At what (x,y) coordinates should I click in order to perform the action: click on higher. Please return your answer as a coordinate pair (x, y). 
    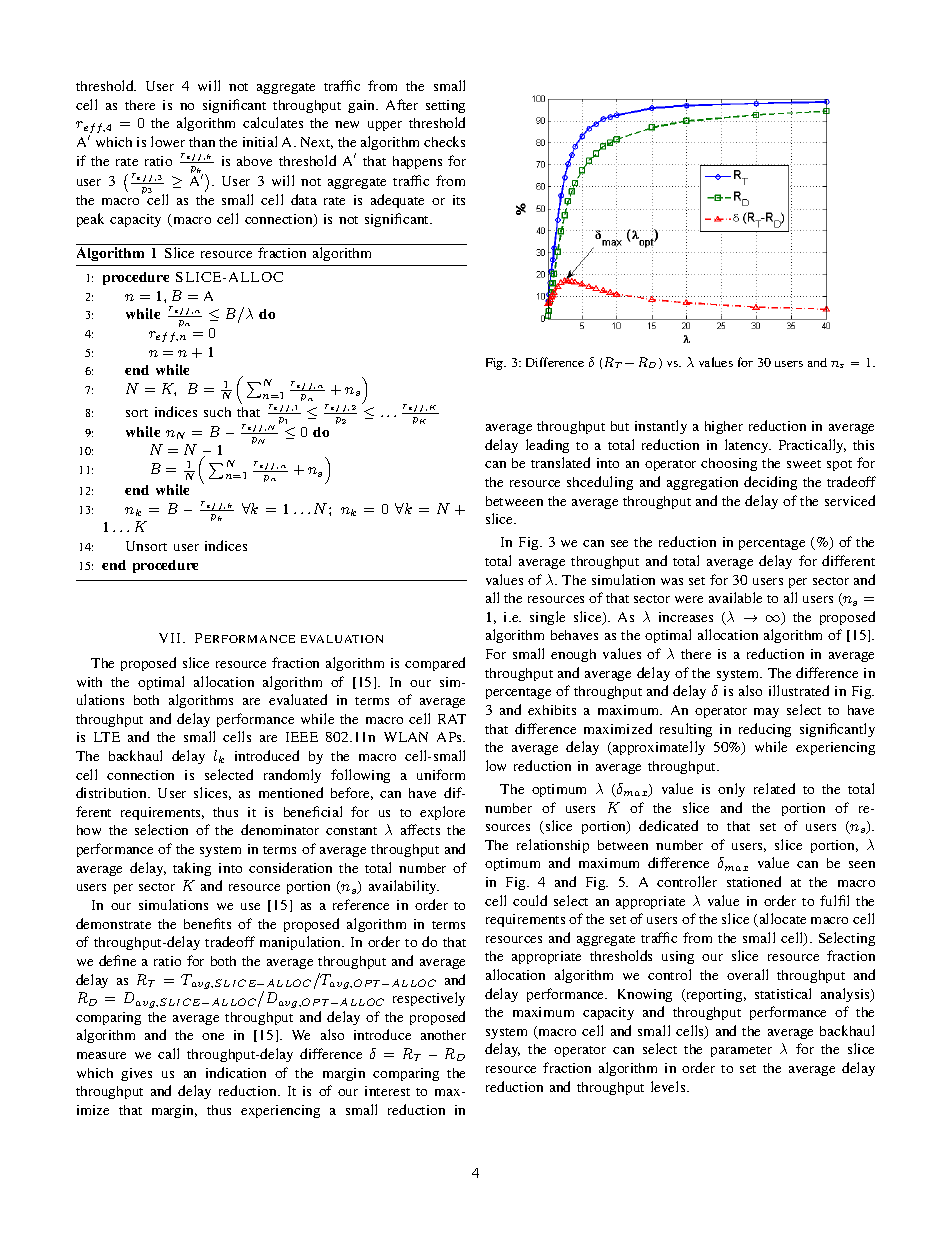
    Looking at the image, I should click on (724, 427).
